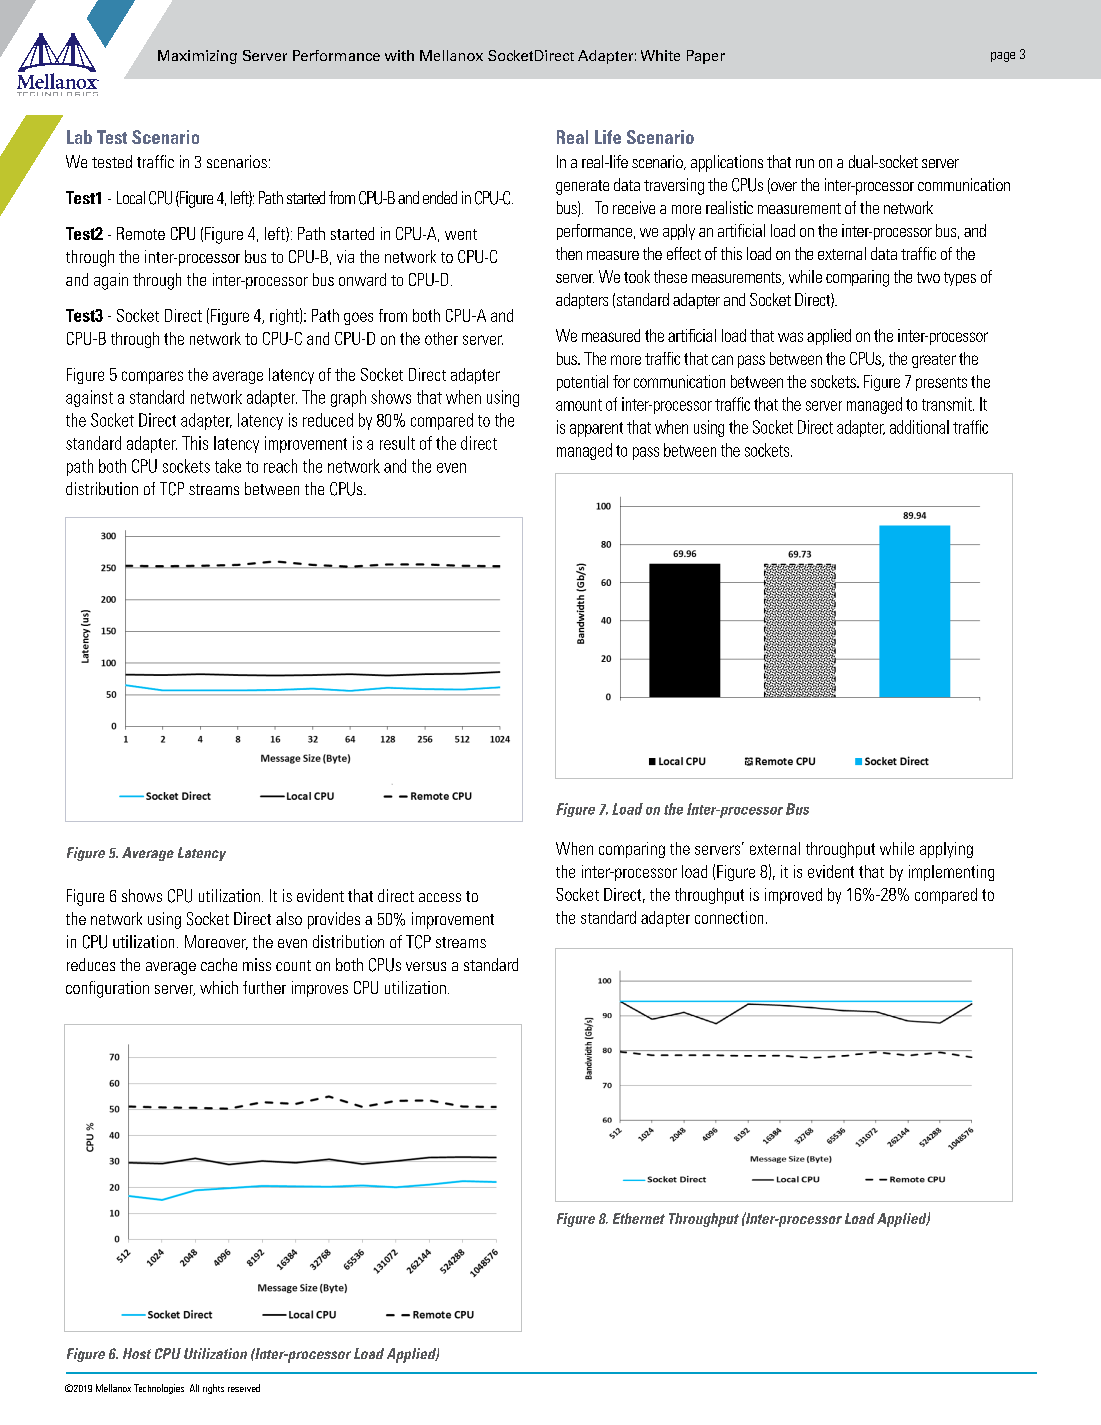  Describe the element at coordinates (660, 55) in the screenshot. I see `White` at that location.
